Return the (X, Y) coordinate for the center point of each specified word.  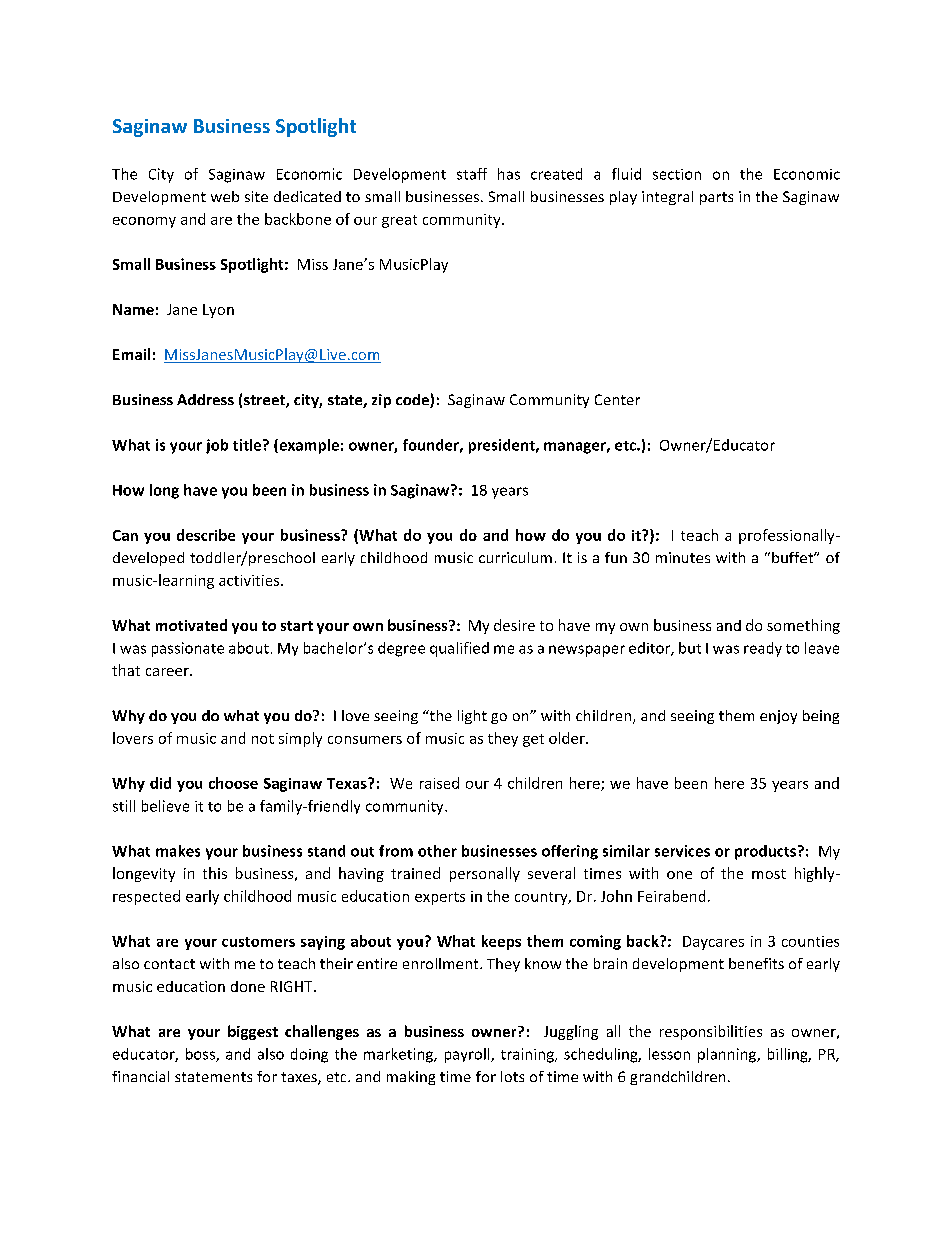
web (225, 196)
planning (728, 1055)
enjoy (778, 717)
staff (472, 174)
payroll (468, 1055)
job (217, 446)
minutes (683, 557)
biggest (253, 1032)
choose (233, 783)
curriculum (515, 557)
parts (716, 198)
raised (439, 783)
